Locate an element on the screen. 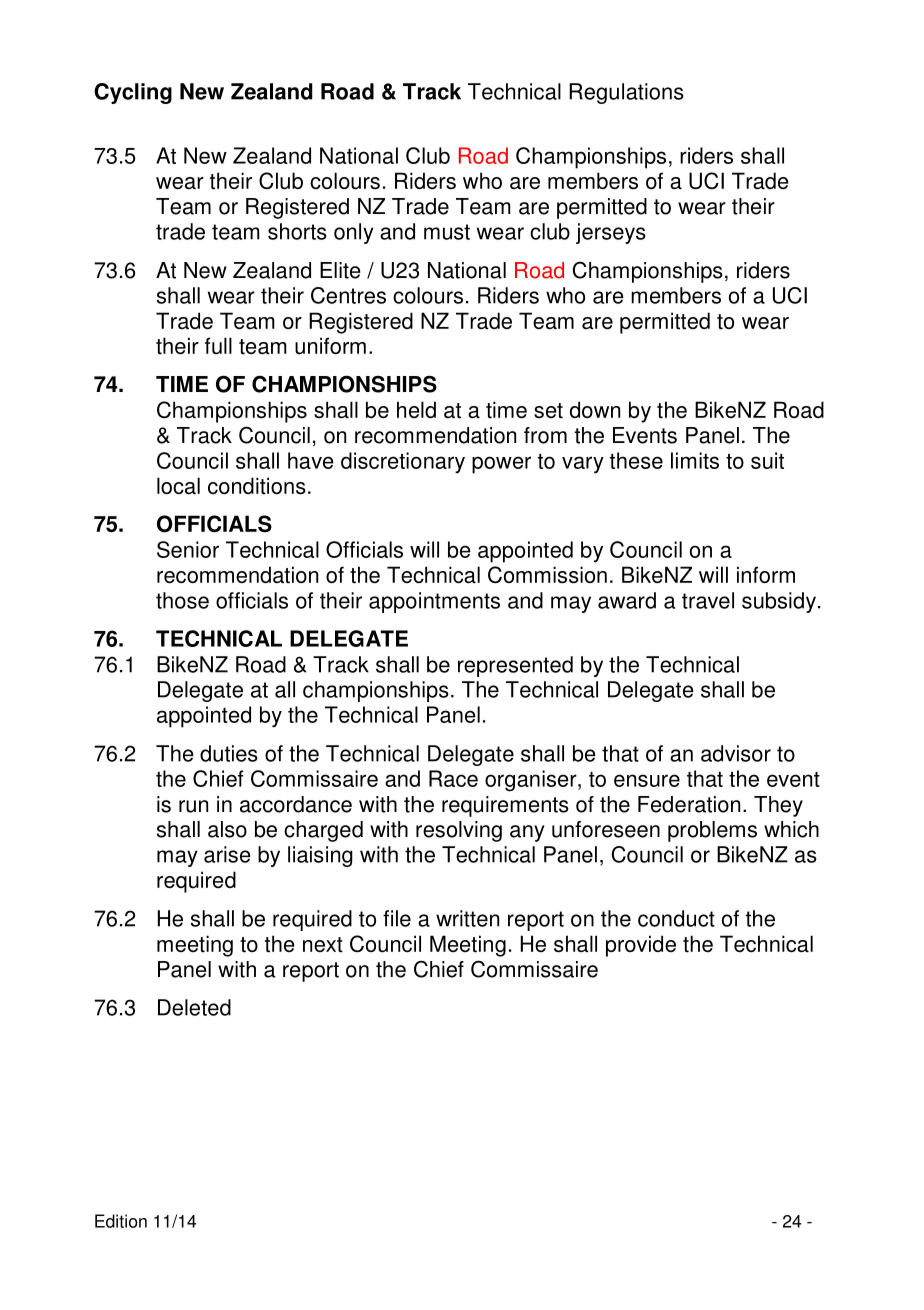 The width and height of the screenshot is (924, 1310). Cycling is located at coordinates (133, 93).
